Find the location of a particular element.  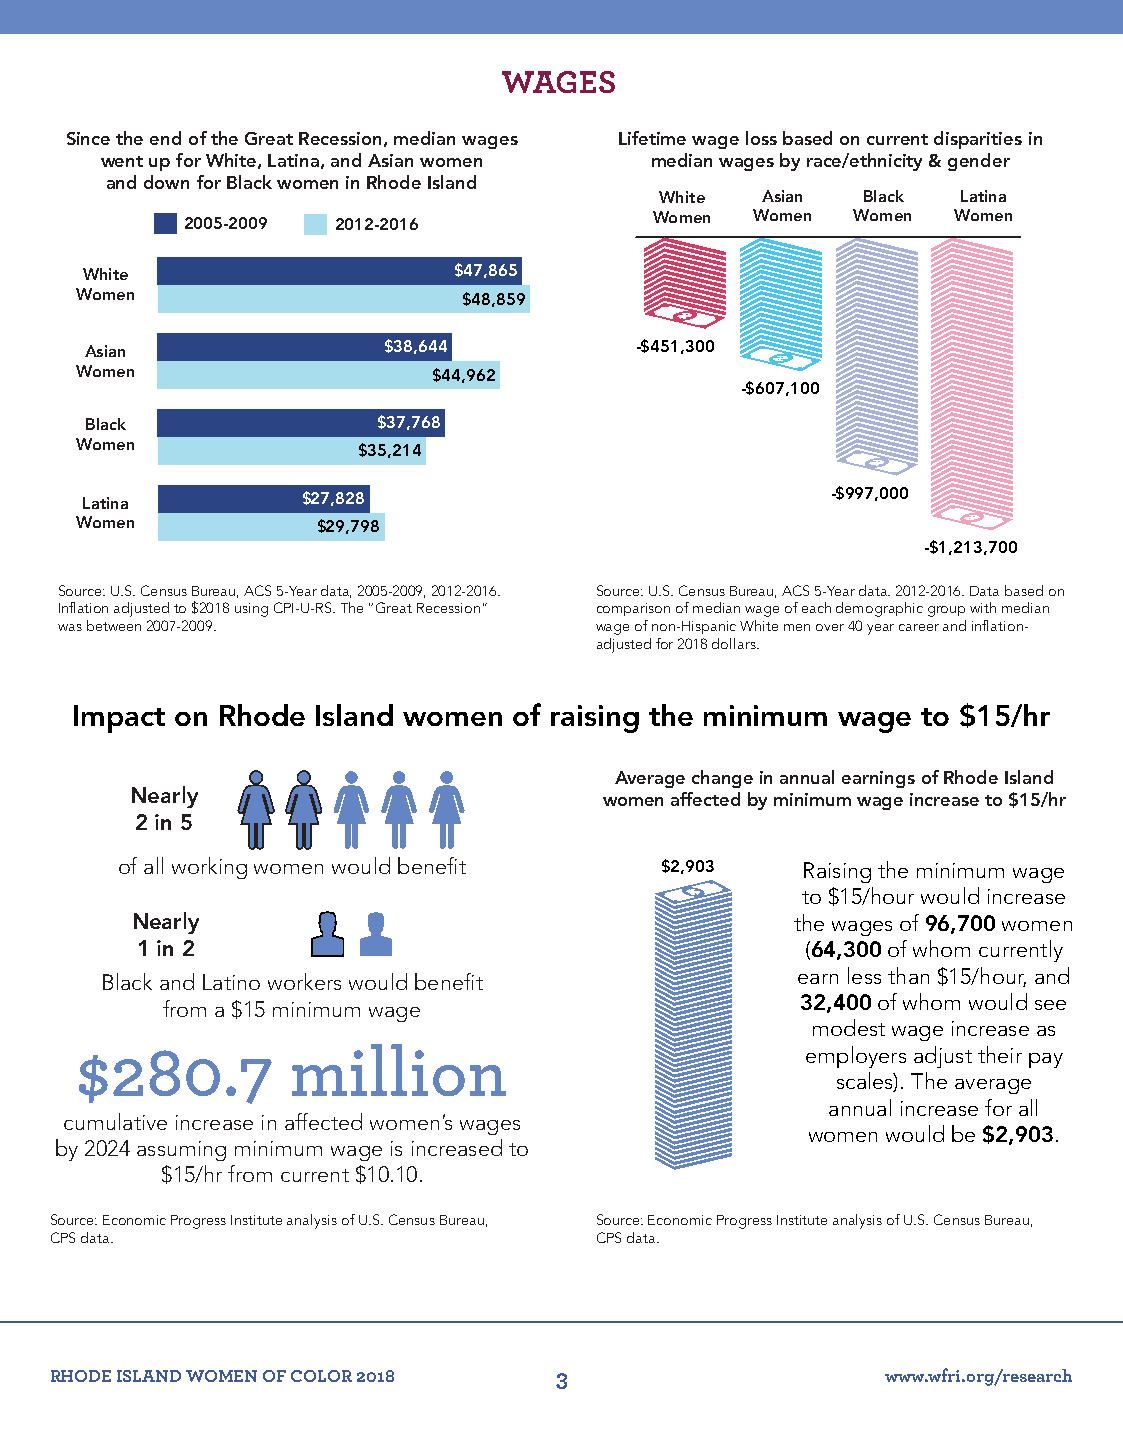

assuming is located at coordinates (181, 1151).
